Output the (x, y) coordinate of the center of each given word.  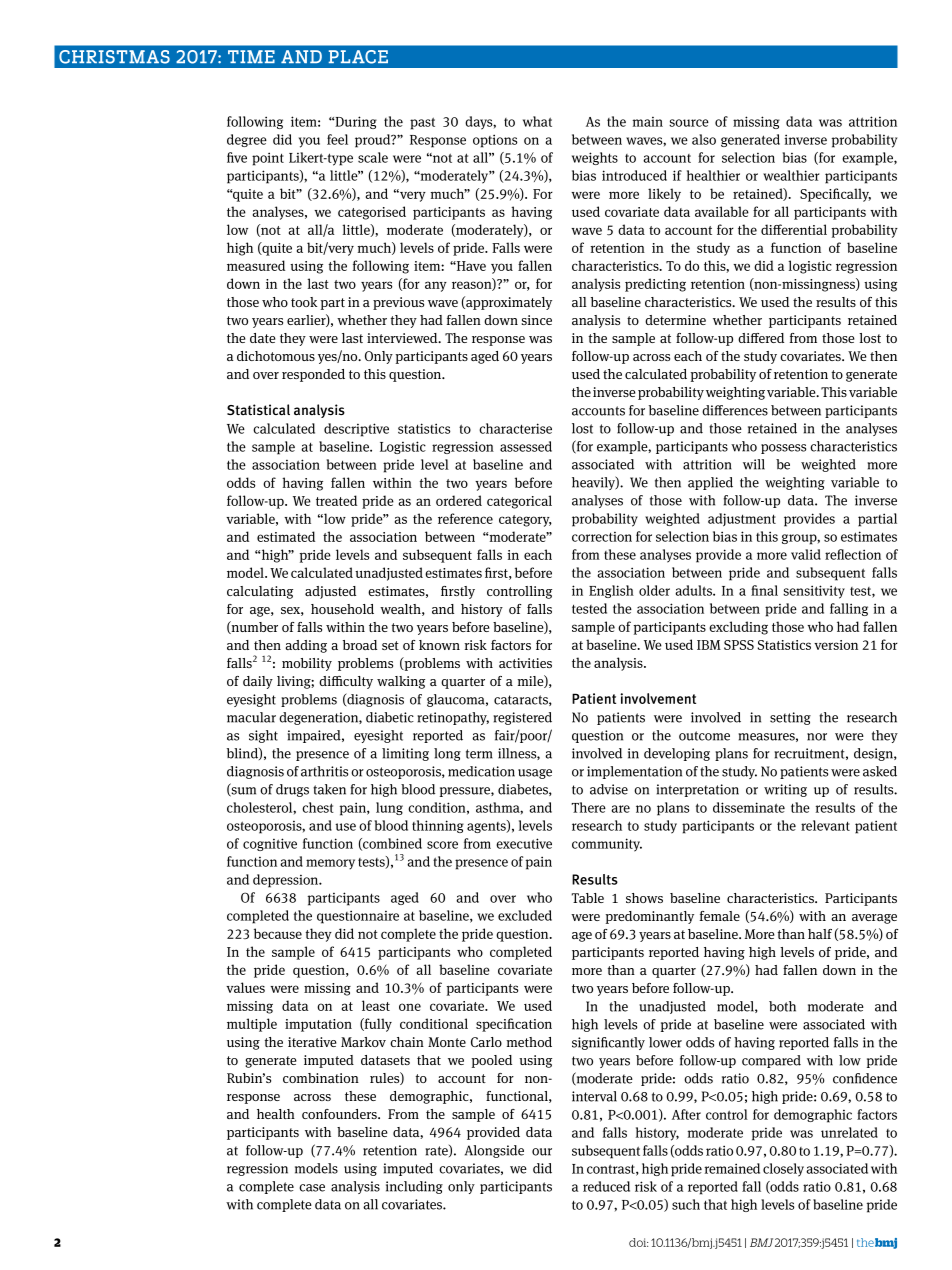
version (836, 645)
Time (251, 56)
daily (258, 682)
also (704, 139)
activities (525, 663)
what (537, 121)
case (312, 1188)
